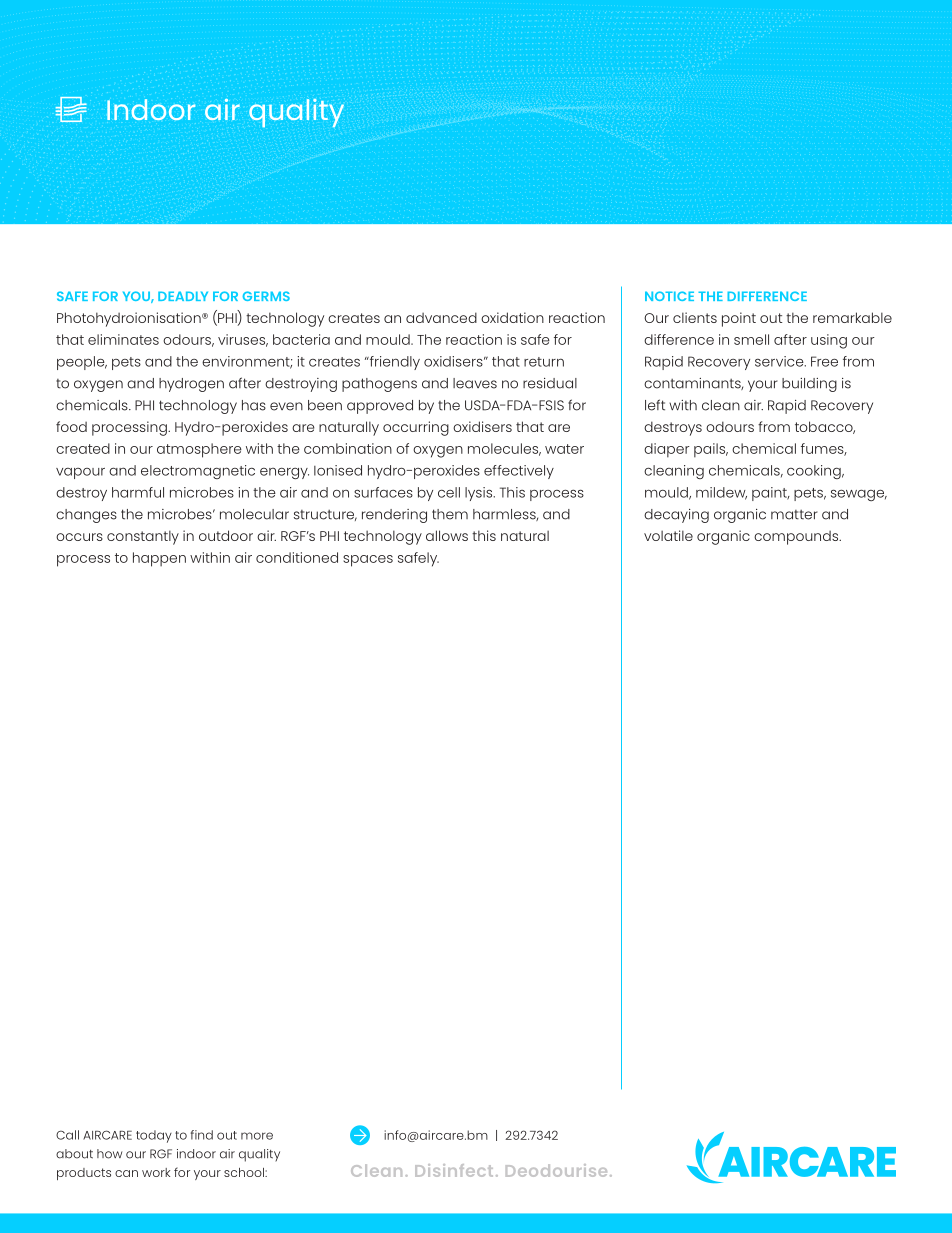  What do you see at coordinates (447, 535) in the screenshot?
I see `allows` at bounding box center [447, 535].
